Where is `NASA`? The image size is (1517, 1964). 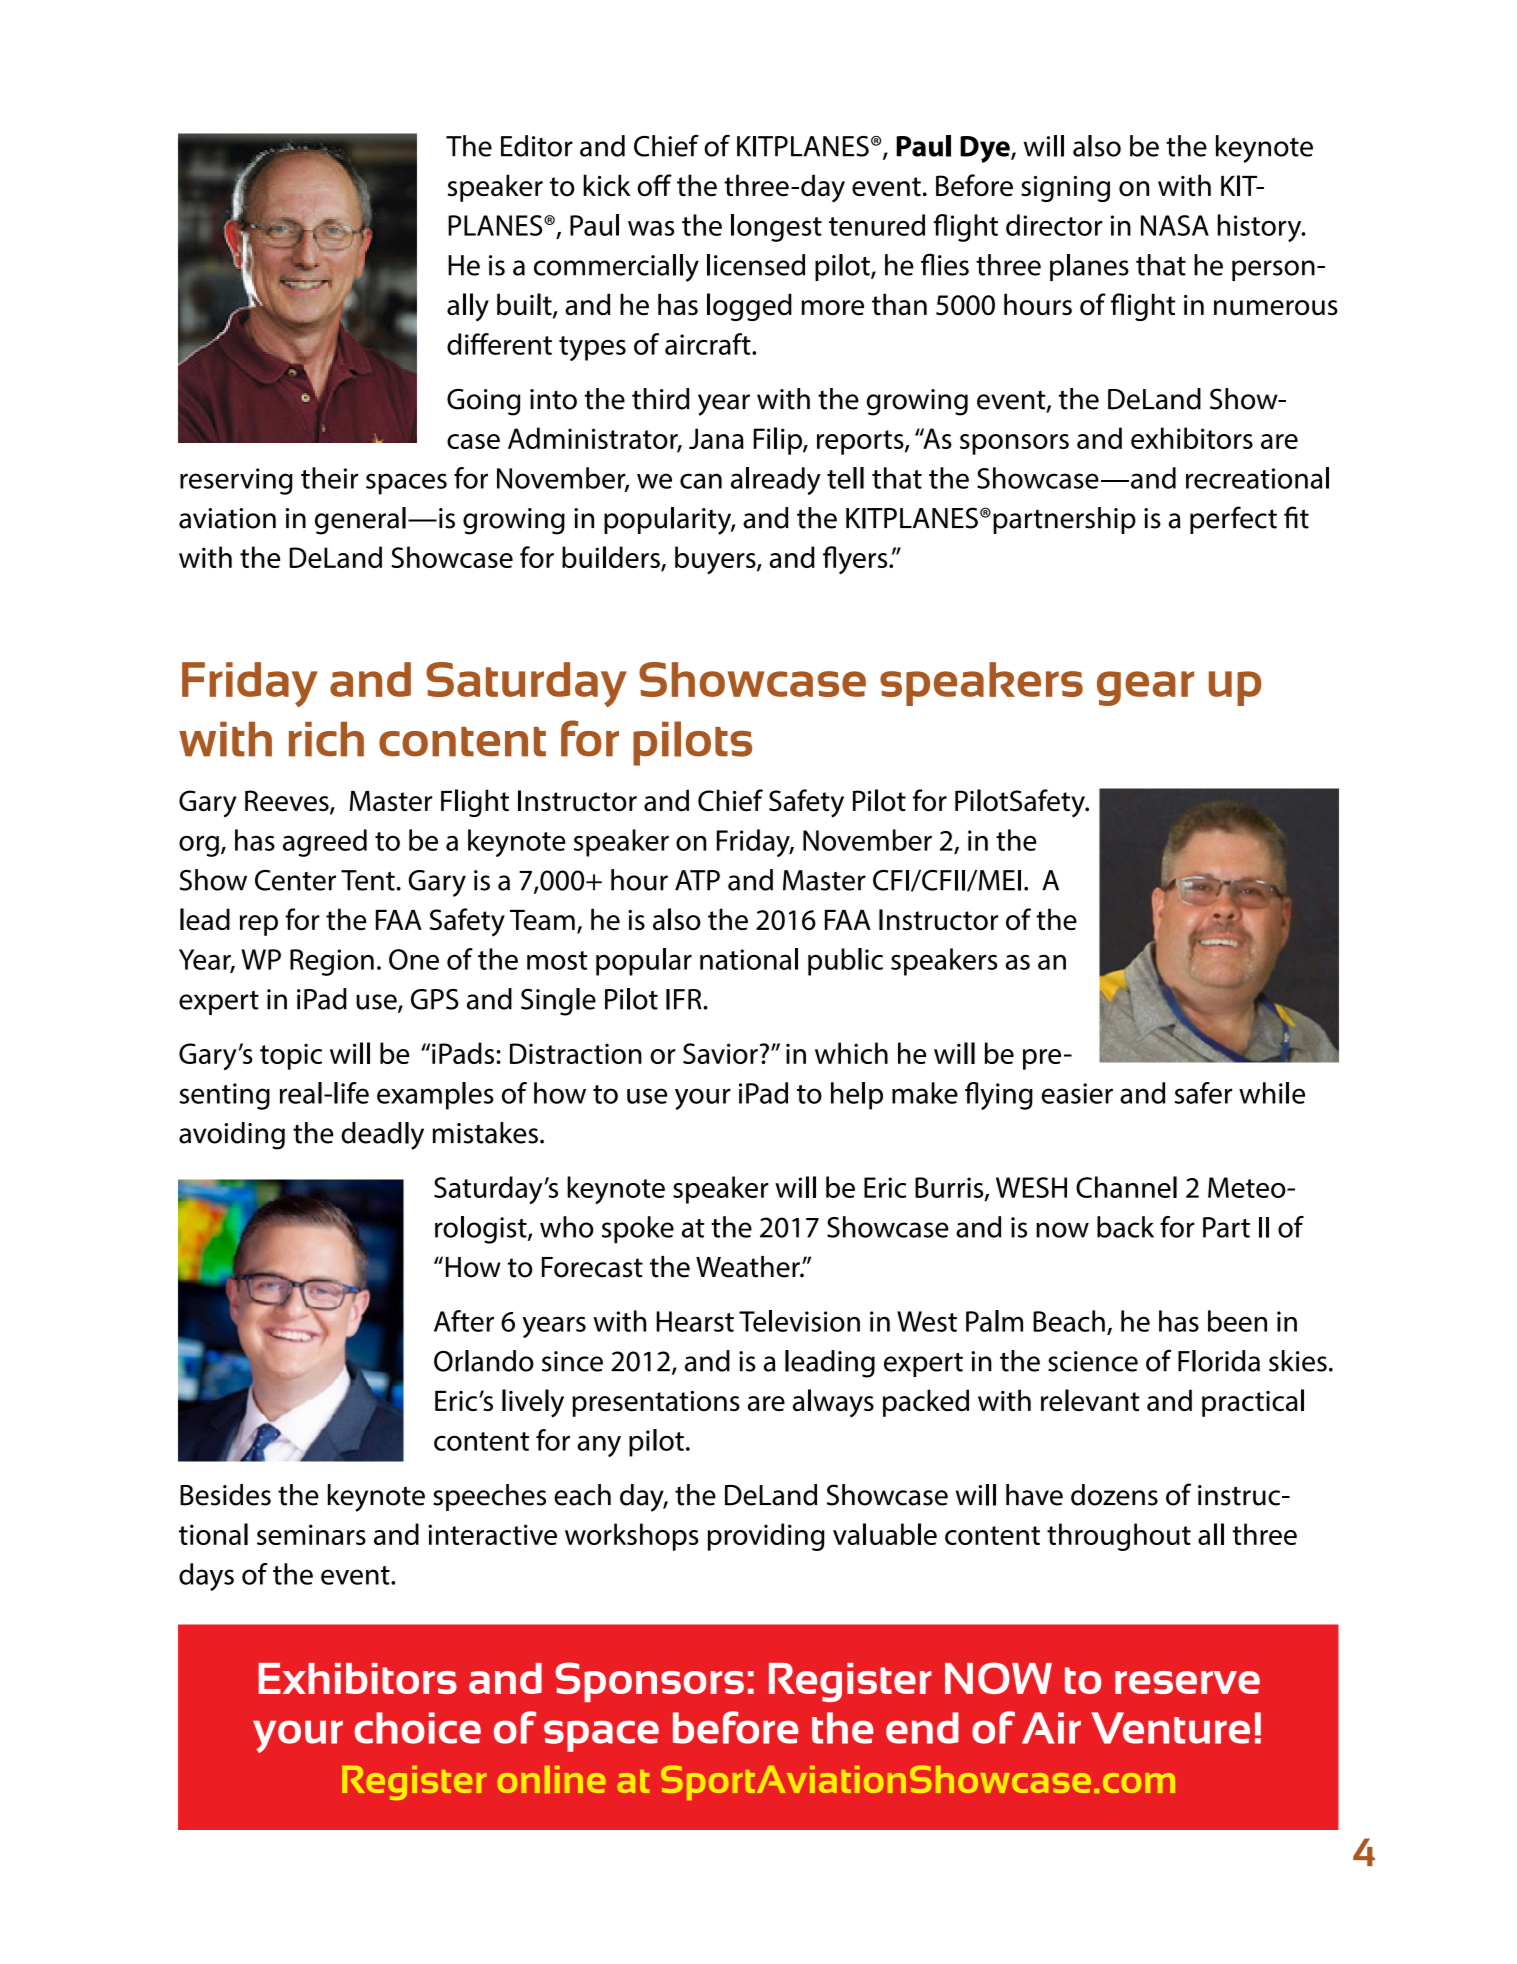
NASA is located at coordinates (1175, 225).
